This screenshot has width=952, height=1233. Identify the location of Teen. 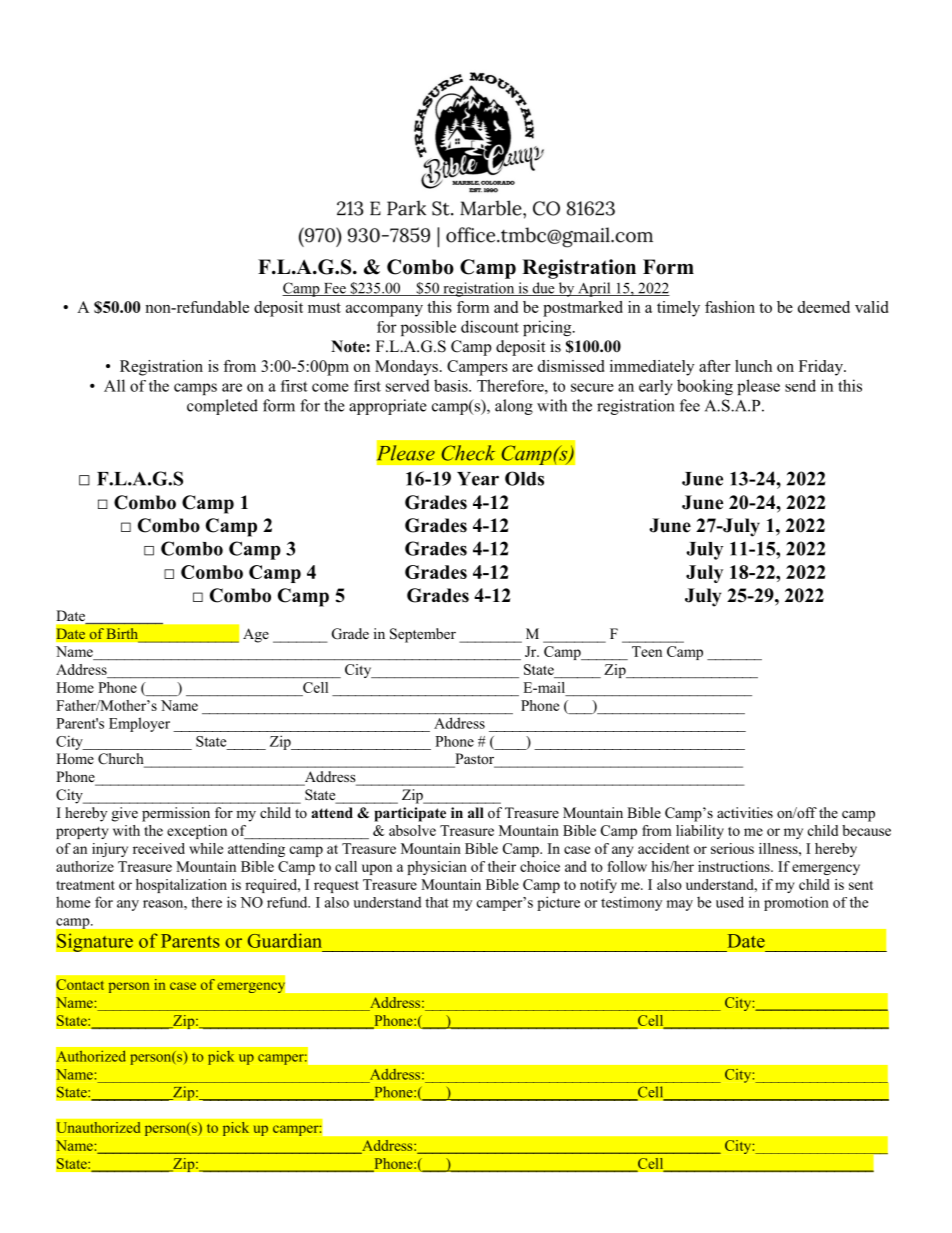
(647, 651).
